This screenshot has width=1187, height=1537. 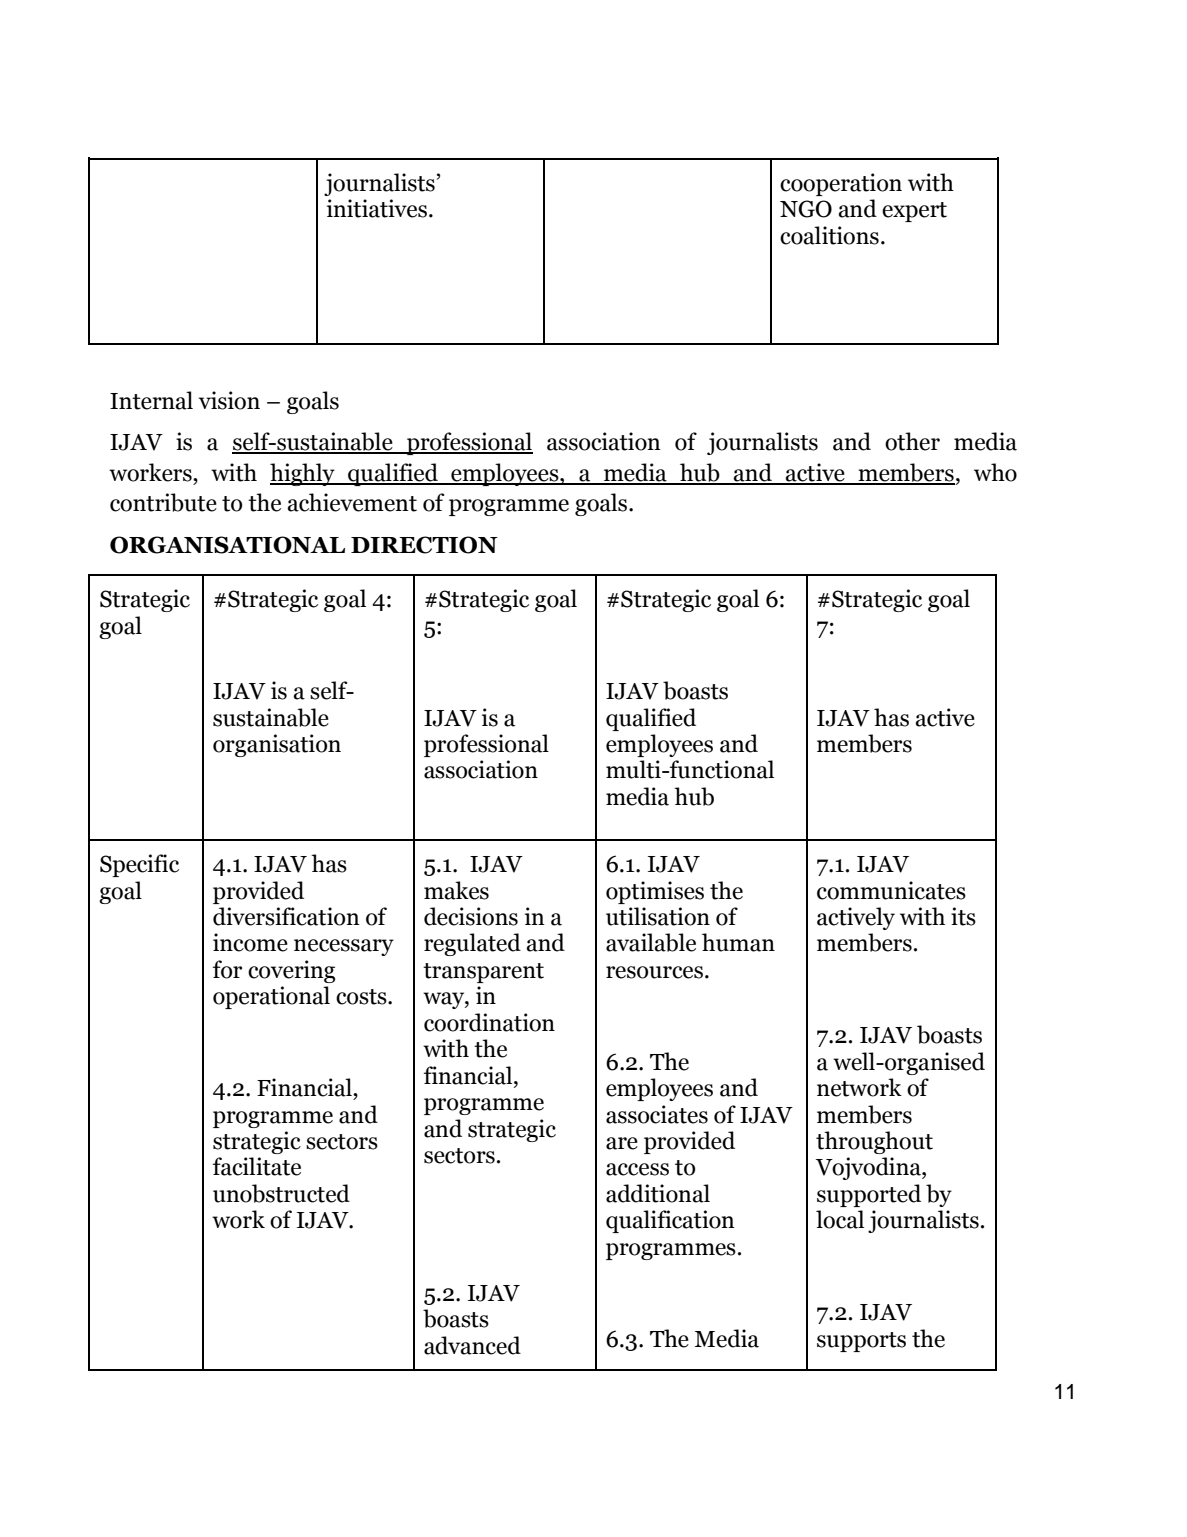 I want to click on Specific, so click(x=139, y=865).
